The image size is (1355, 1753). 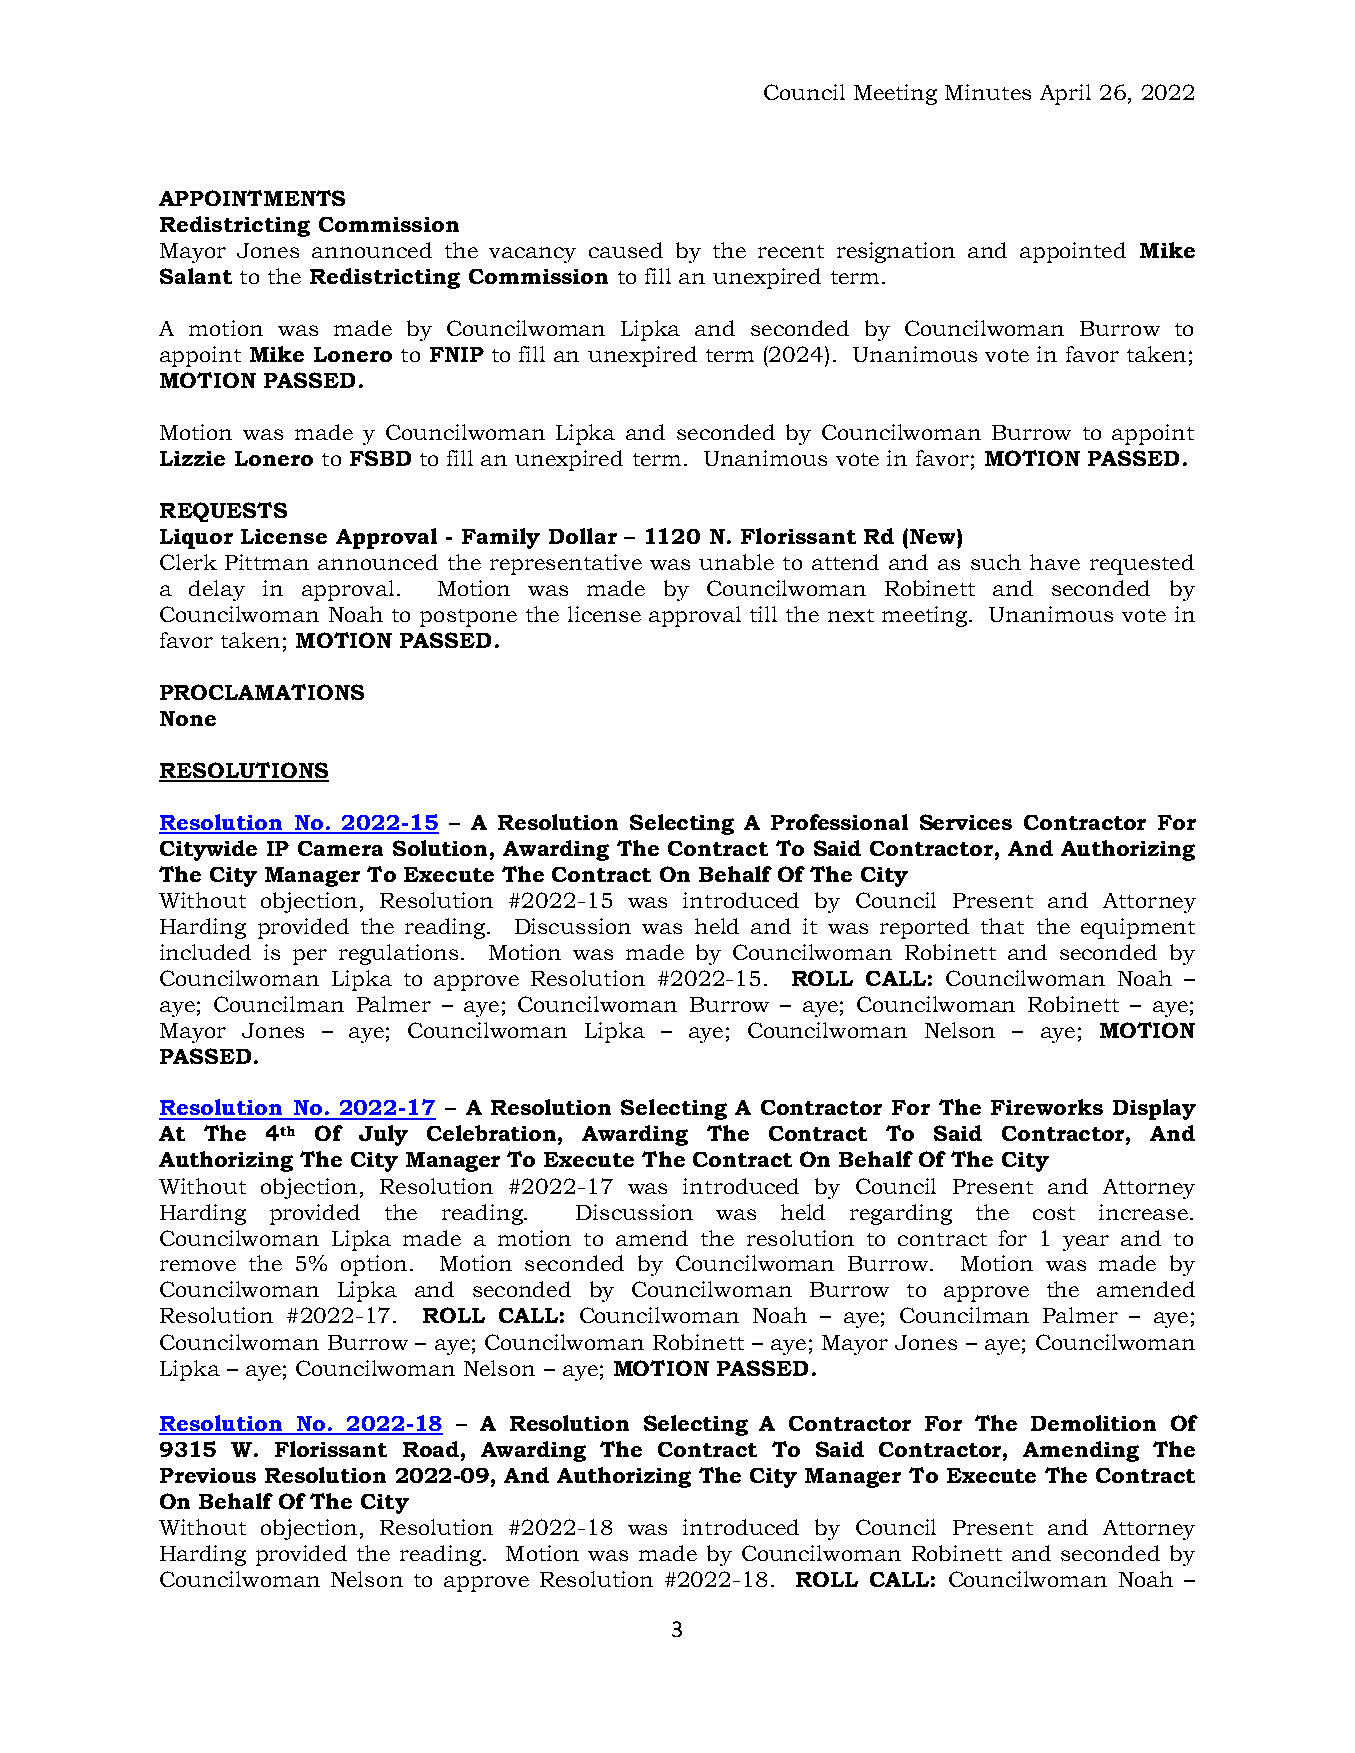 I want to click on caused, so click(x=626, y=250).
